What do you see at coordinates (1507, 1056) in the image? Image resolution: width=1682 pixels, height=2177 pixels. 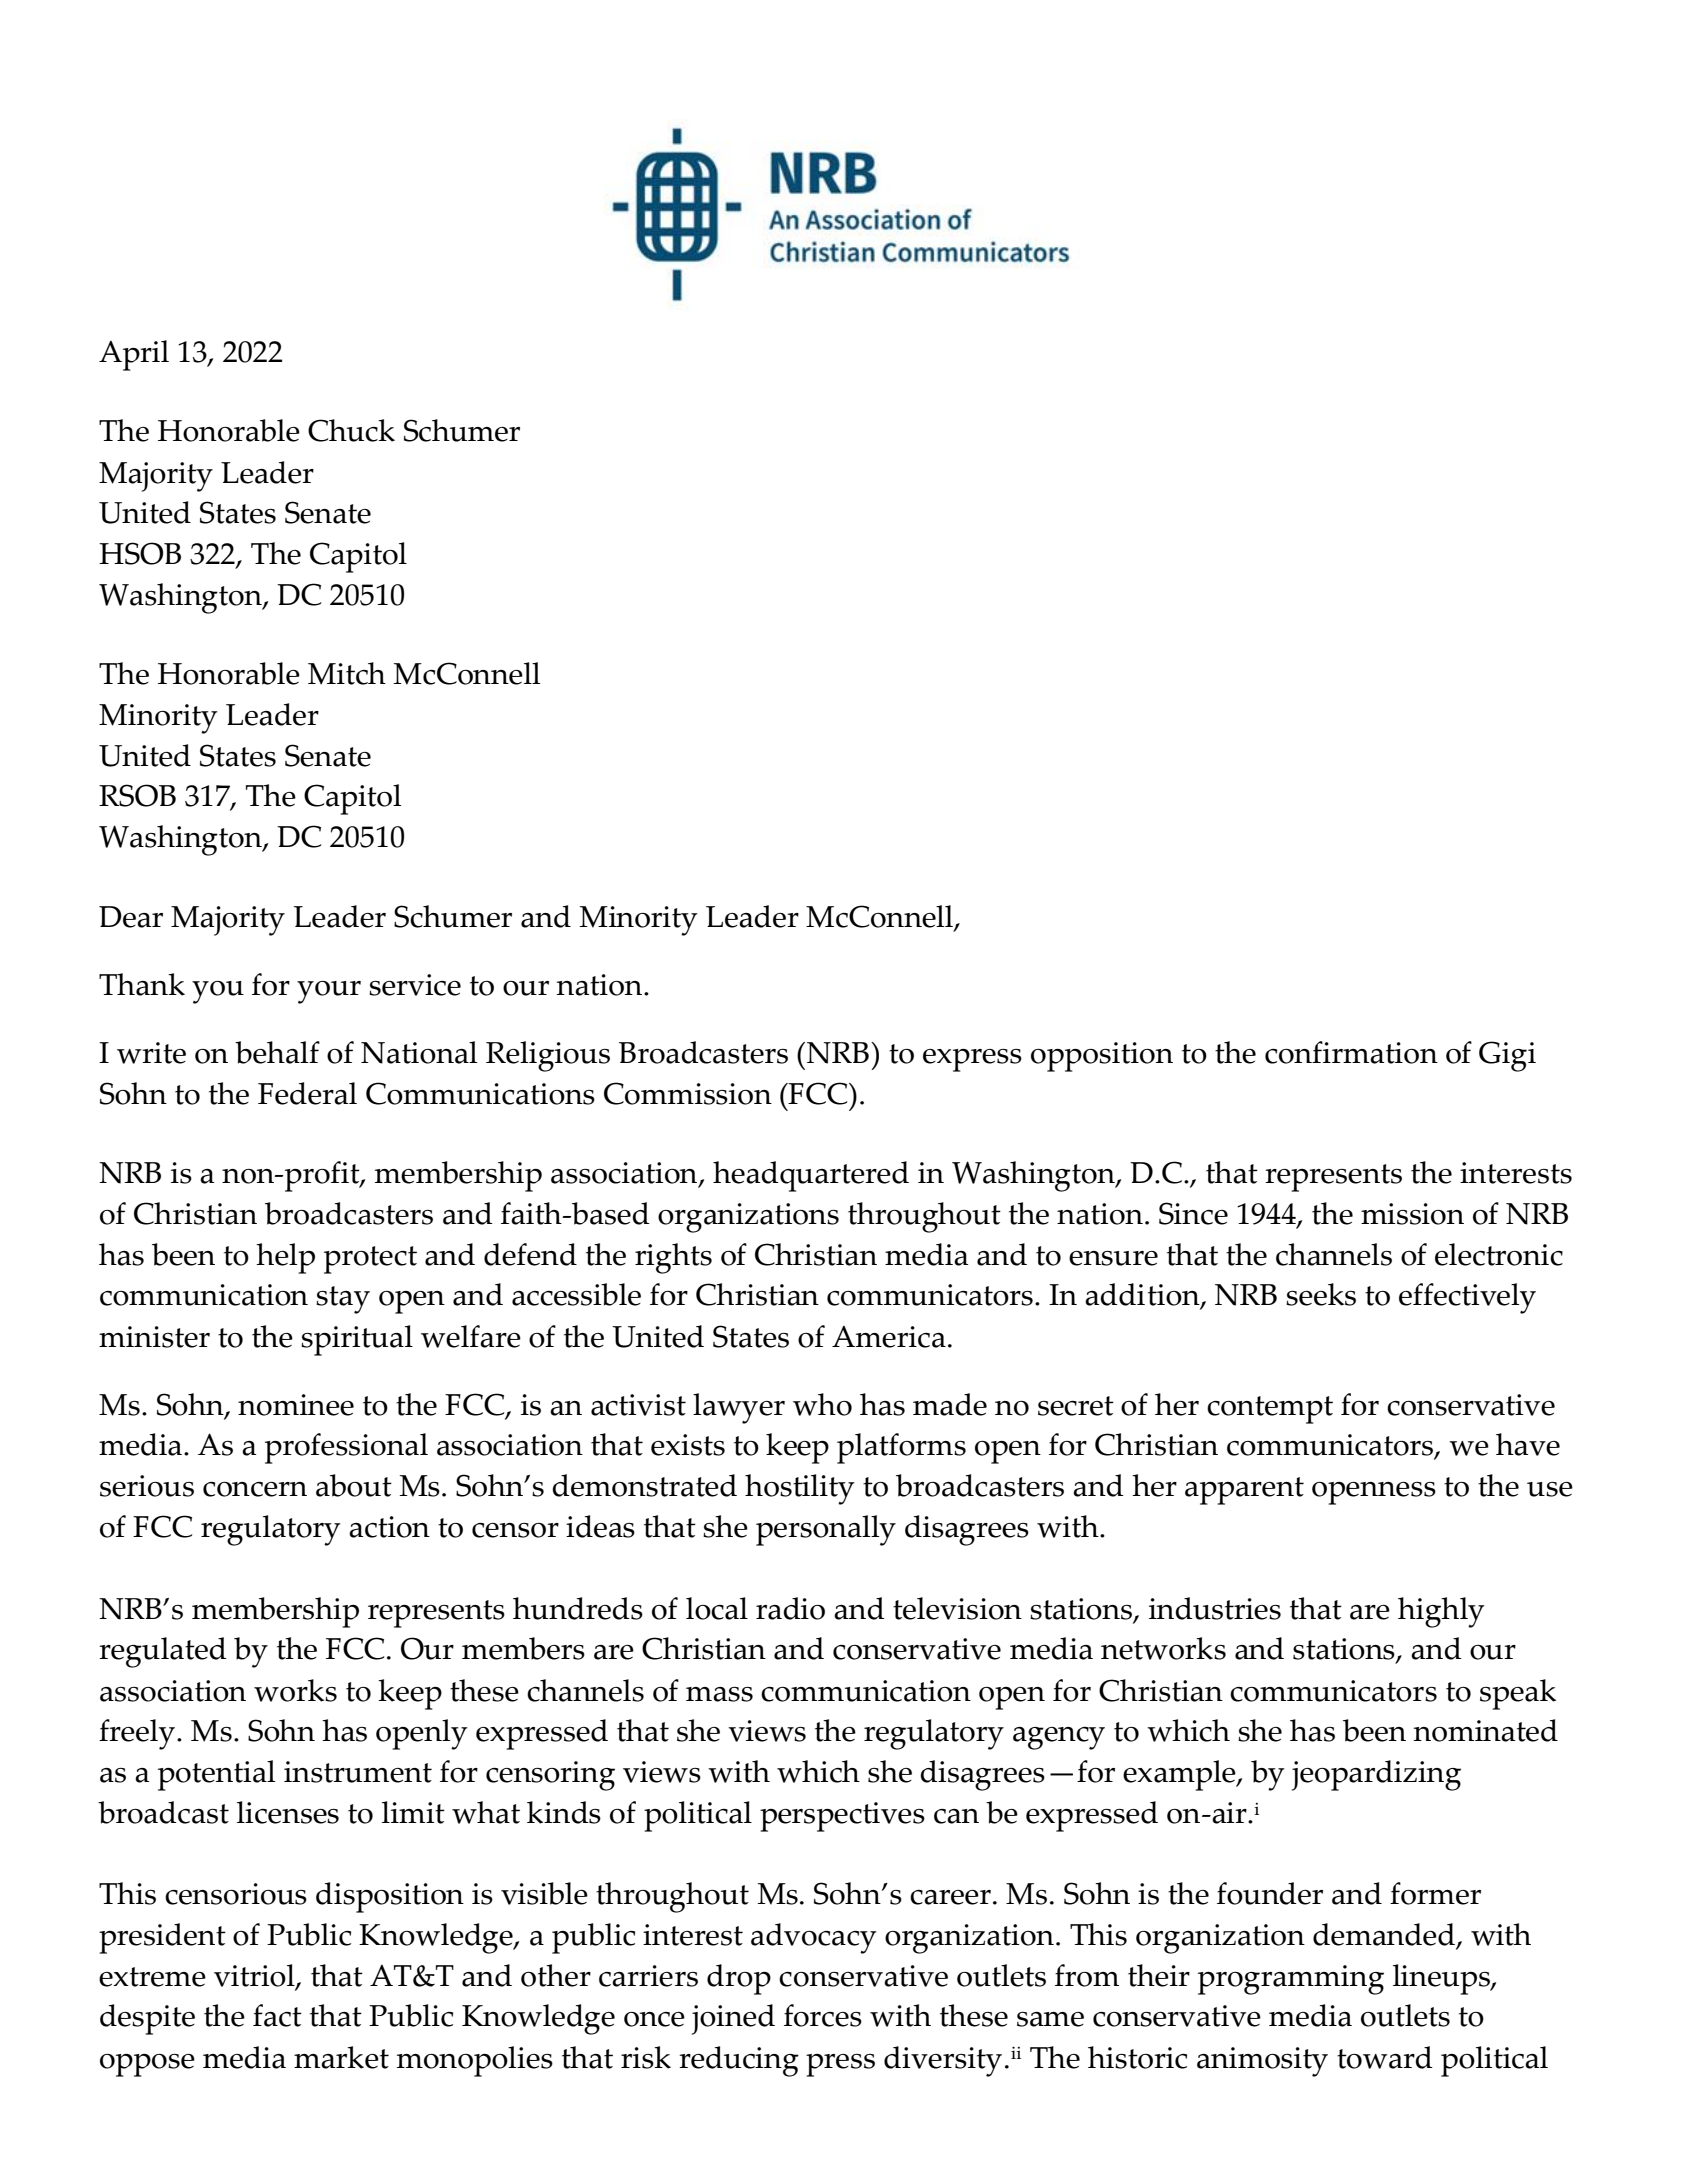 I see `Gigi` at bounding box center [1507, 1056].
